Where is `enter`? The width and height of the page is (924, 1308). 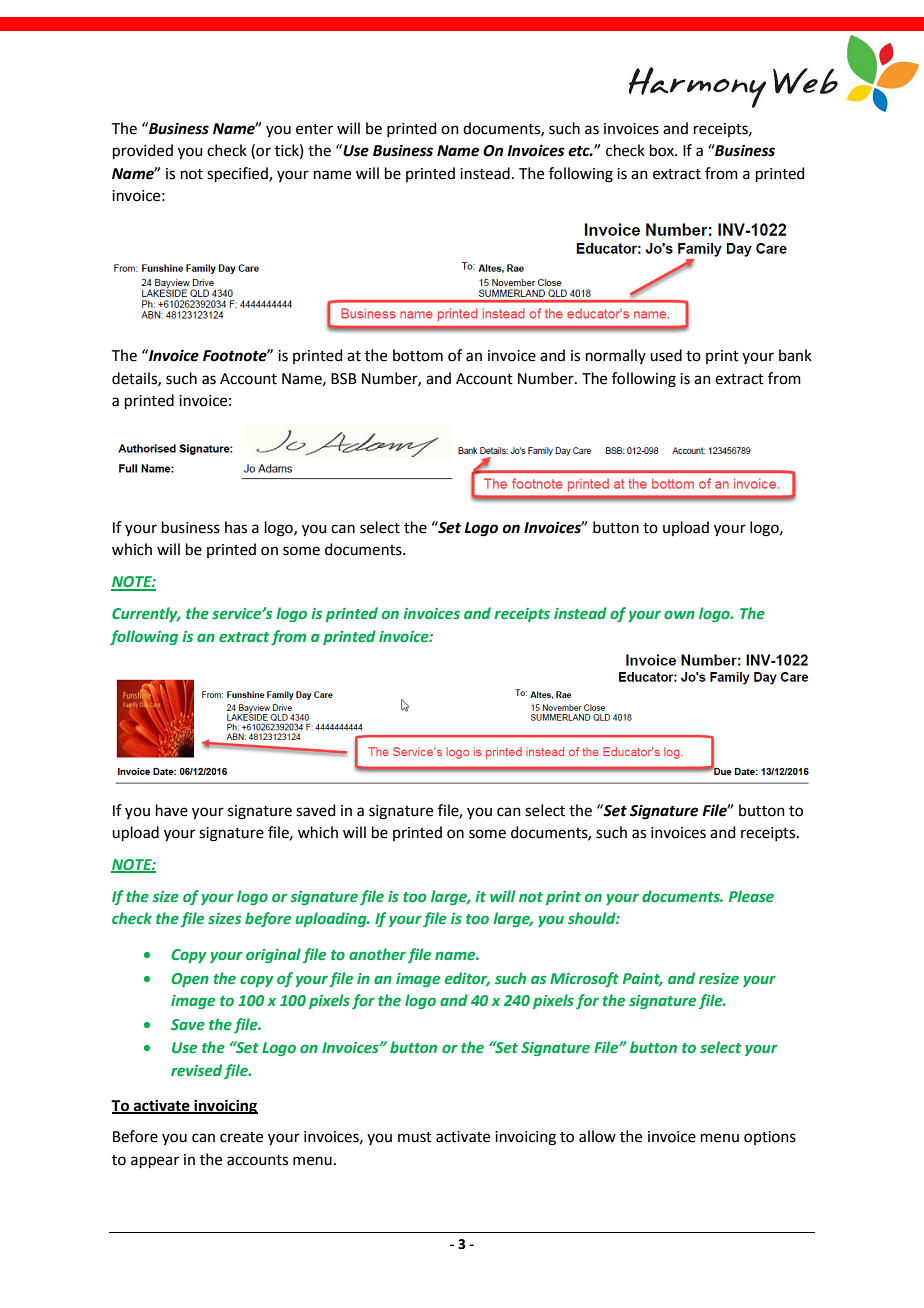 enter is located at coordinates (314, 129).
